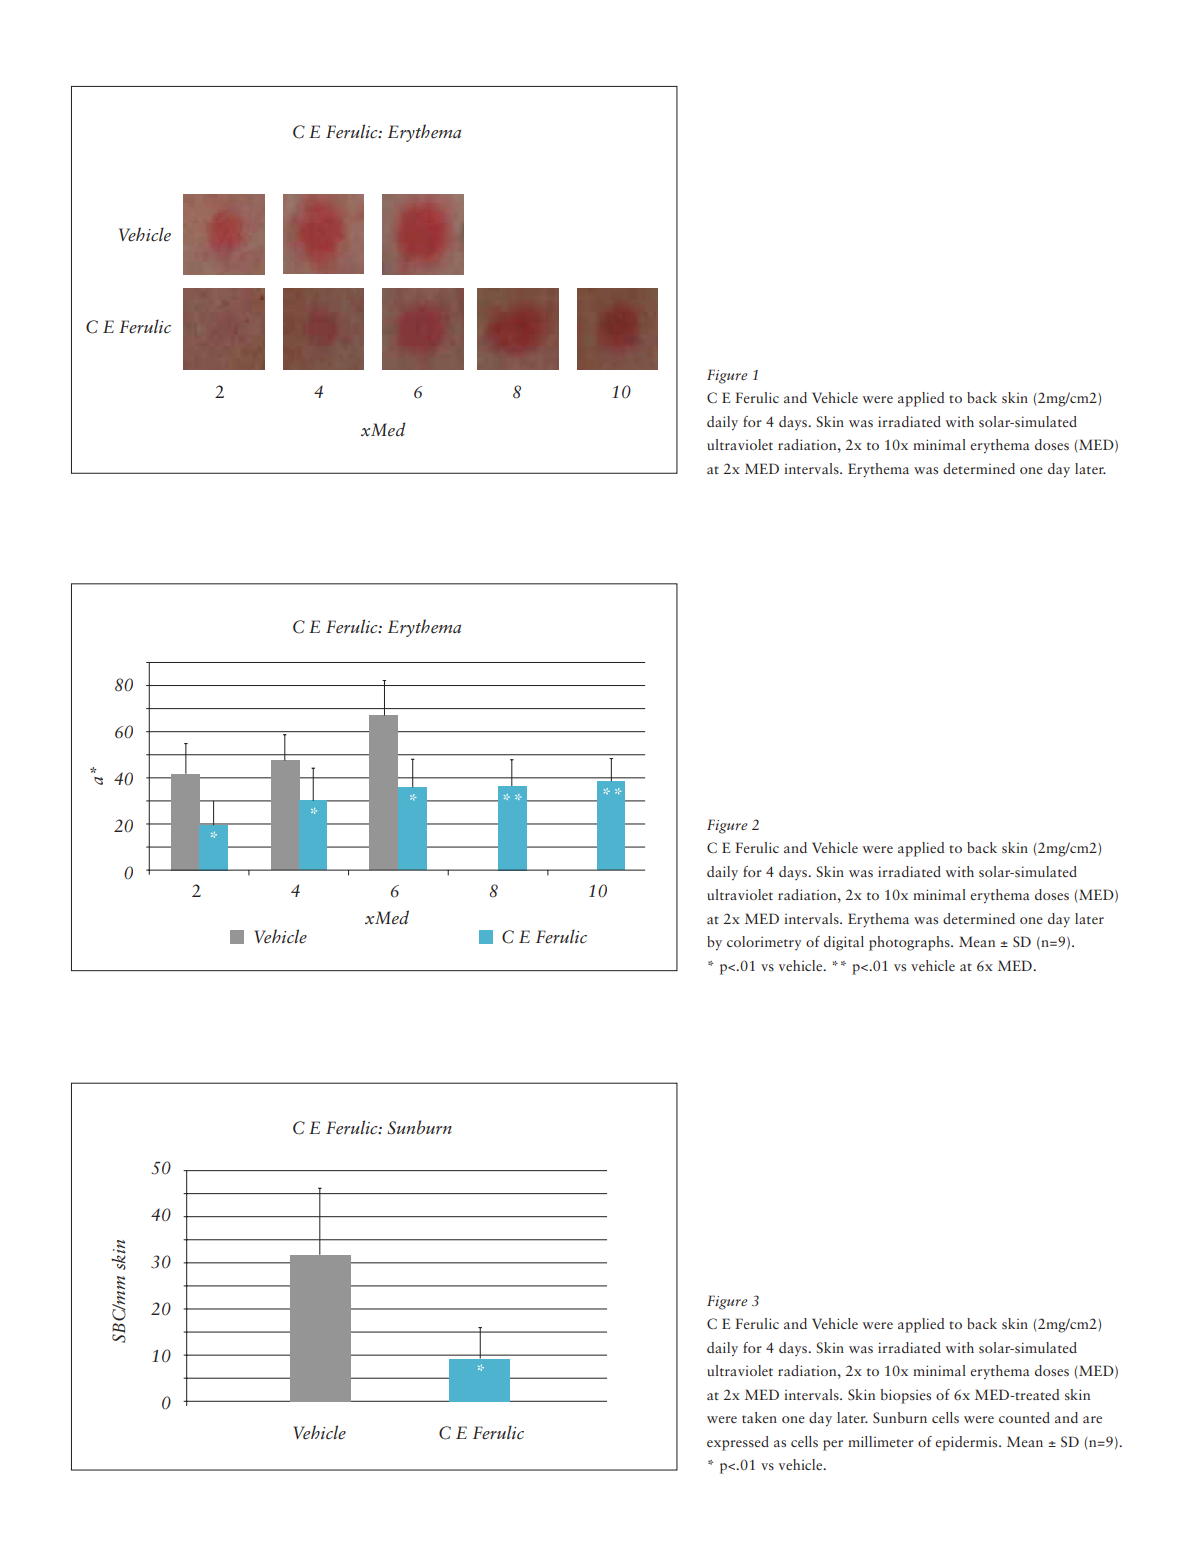 The height and width of the image is (1551, 1198). What do you see at coordinates (759, 1417) in the image?
I see `taken` at bounding box center [759, 1417].
